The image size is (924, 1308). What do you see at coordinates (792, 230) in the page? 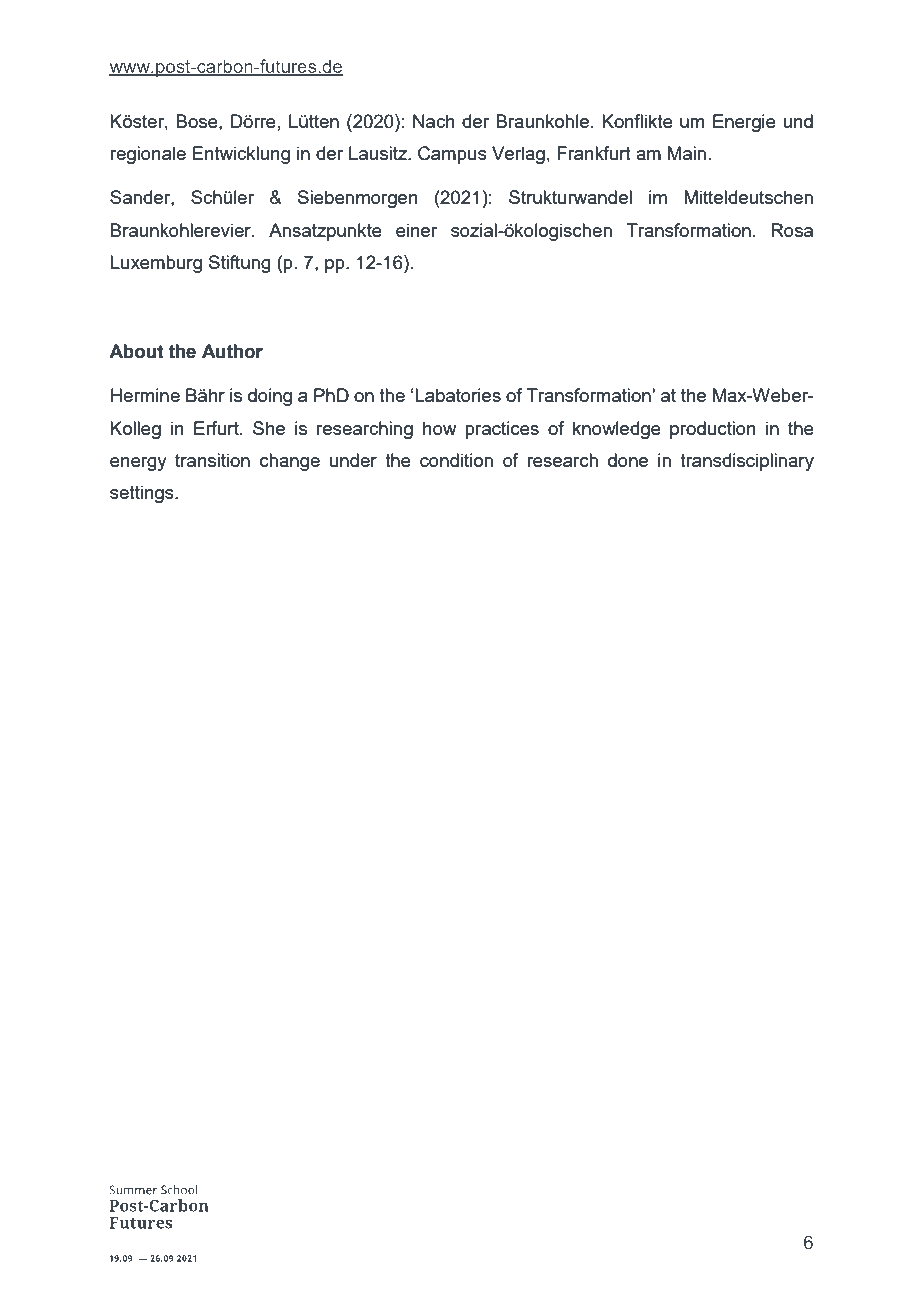
I see `Rosa` at bounding box center [792, 230].
